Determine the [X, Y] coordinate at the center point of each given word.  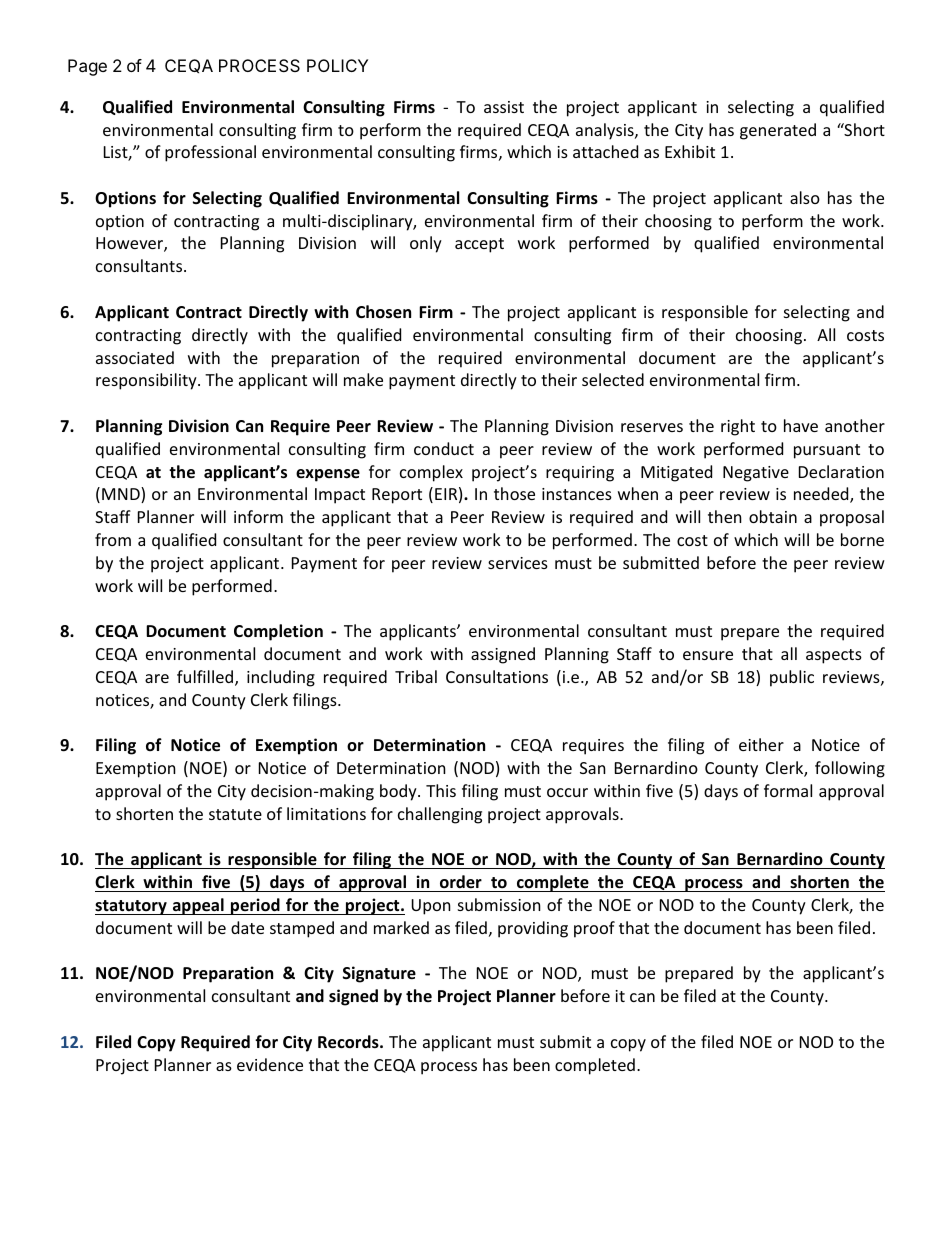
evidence [270, 1064]
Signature [379, 974]
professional [210, 153]
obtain [773, 516]
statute [235, 814]
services [518, 563]
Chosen [383, 312]
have [801, 425]
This [441, 790]
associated [135, 357]
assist [504, 107]
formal [788, 790]
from [113, 539]
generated [778, 131]
